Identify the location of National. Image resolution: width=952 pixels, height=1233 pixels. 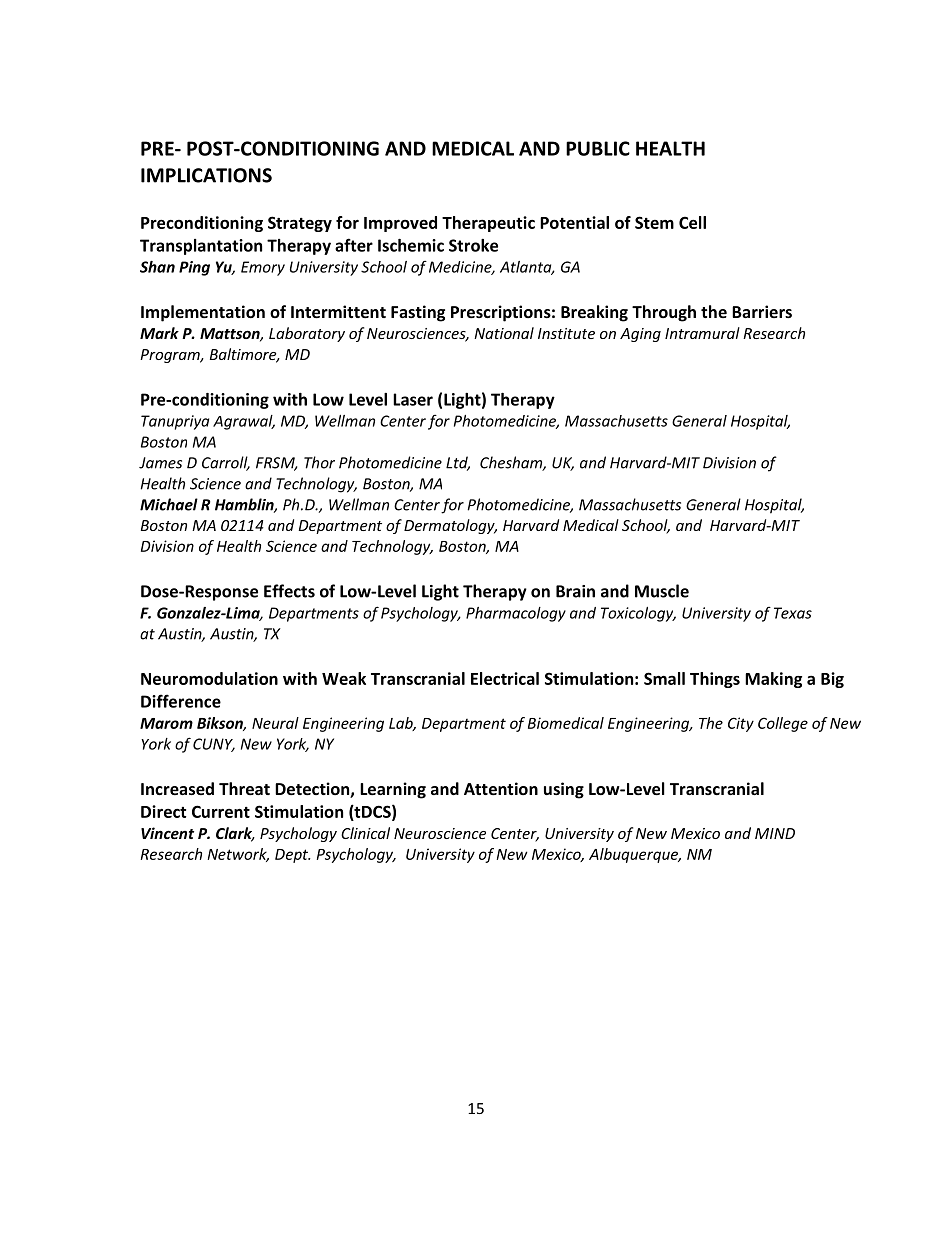
(504, 333).
